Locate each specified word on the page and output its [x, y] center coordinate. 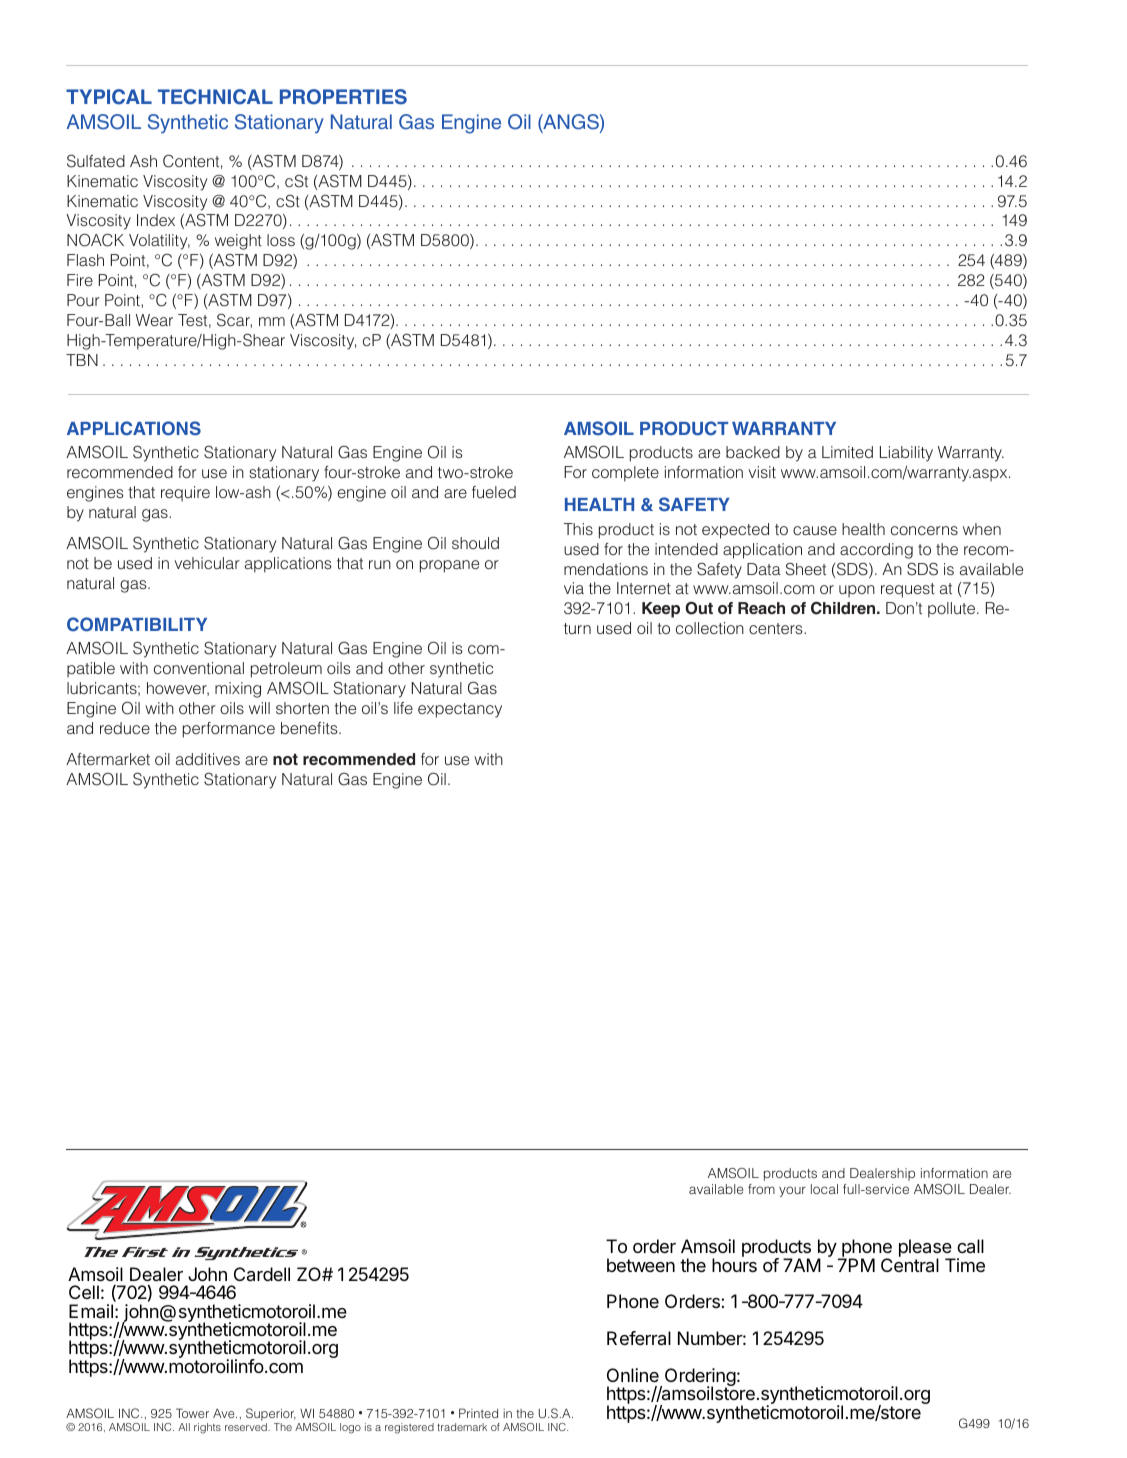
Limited [847, 452]
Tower [192, 1413]
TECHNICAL [215, 97]
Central [910, 1264]
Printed [478, 1413]
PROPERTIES [343, 97]
